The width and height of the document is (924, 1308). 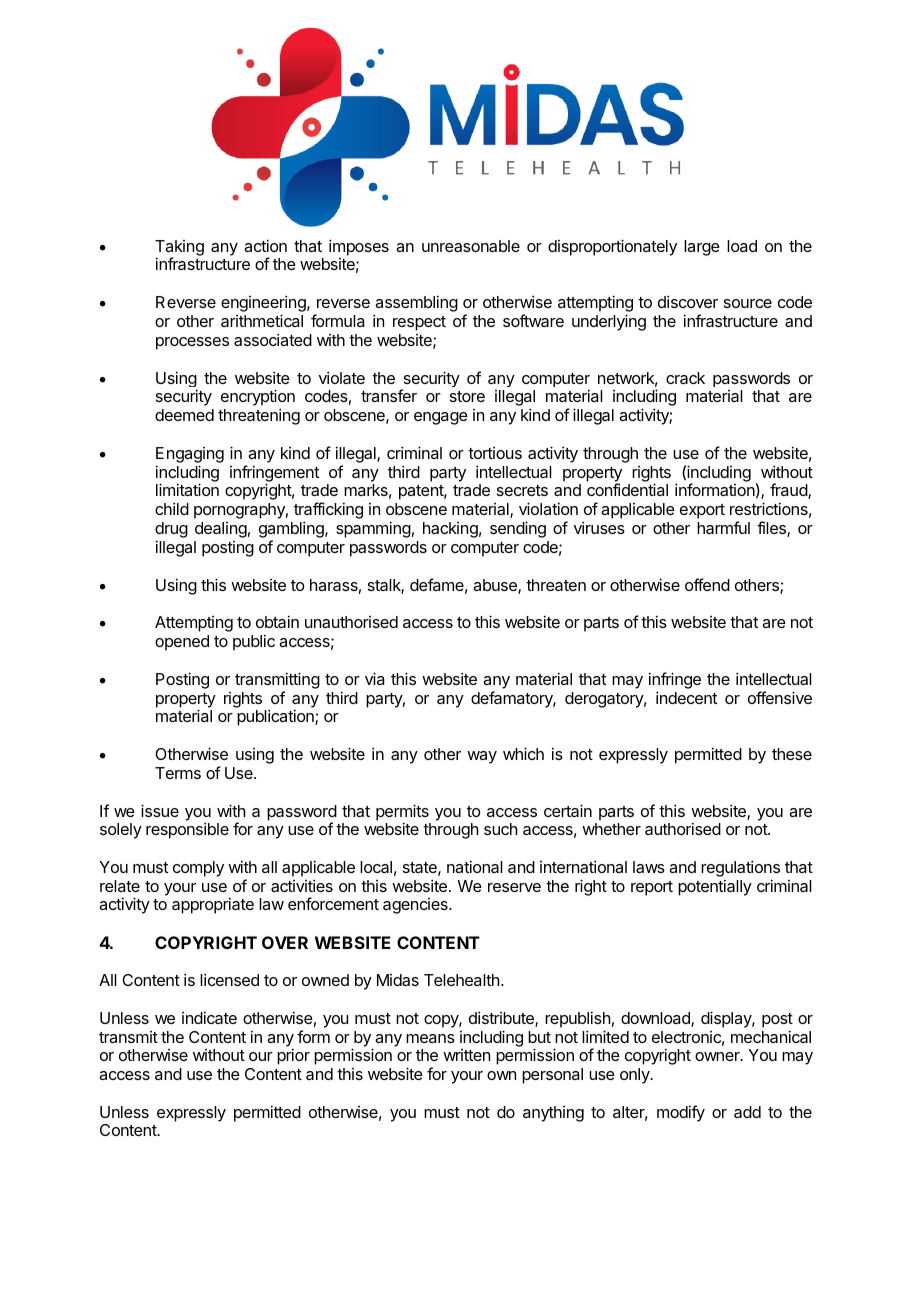 I want to click on Taking, so click(x=179, y=249).
